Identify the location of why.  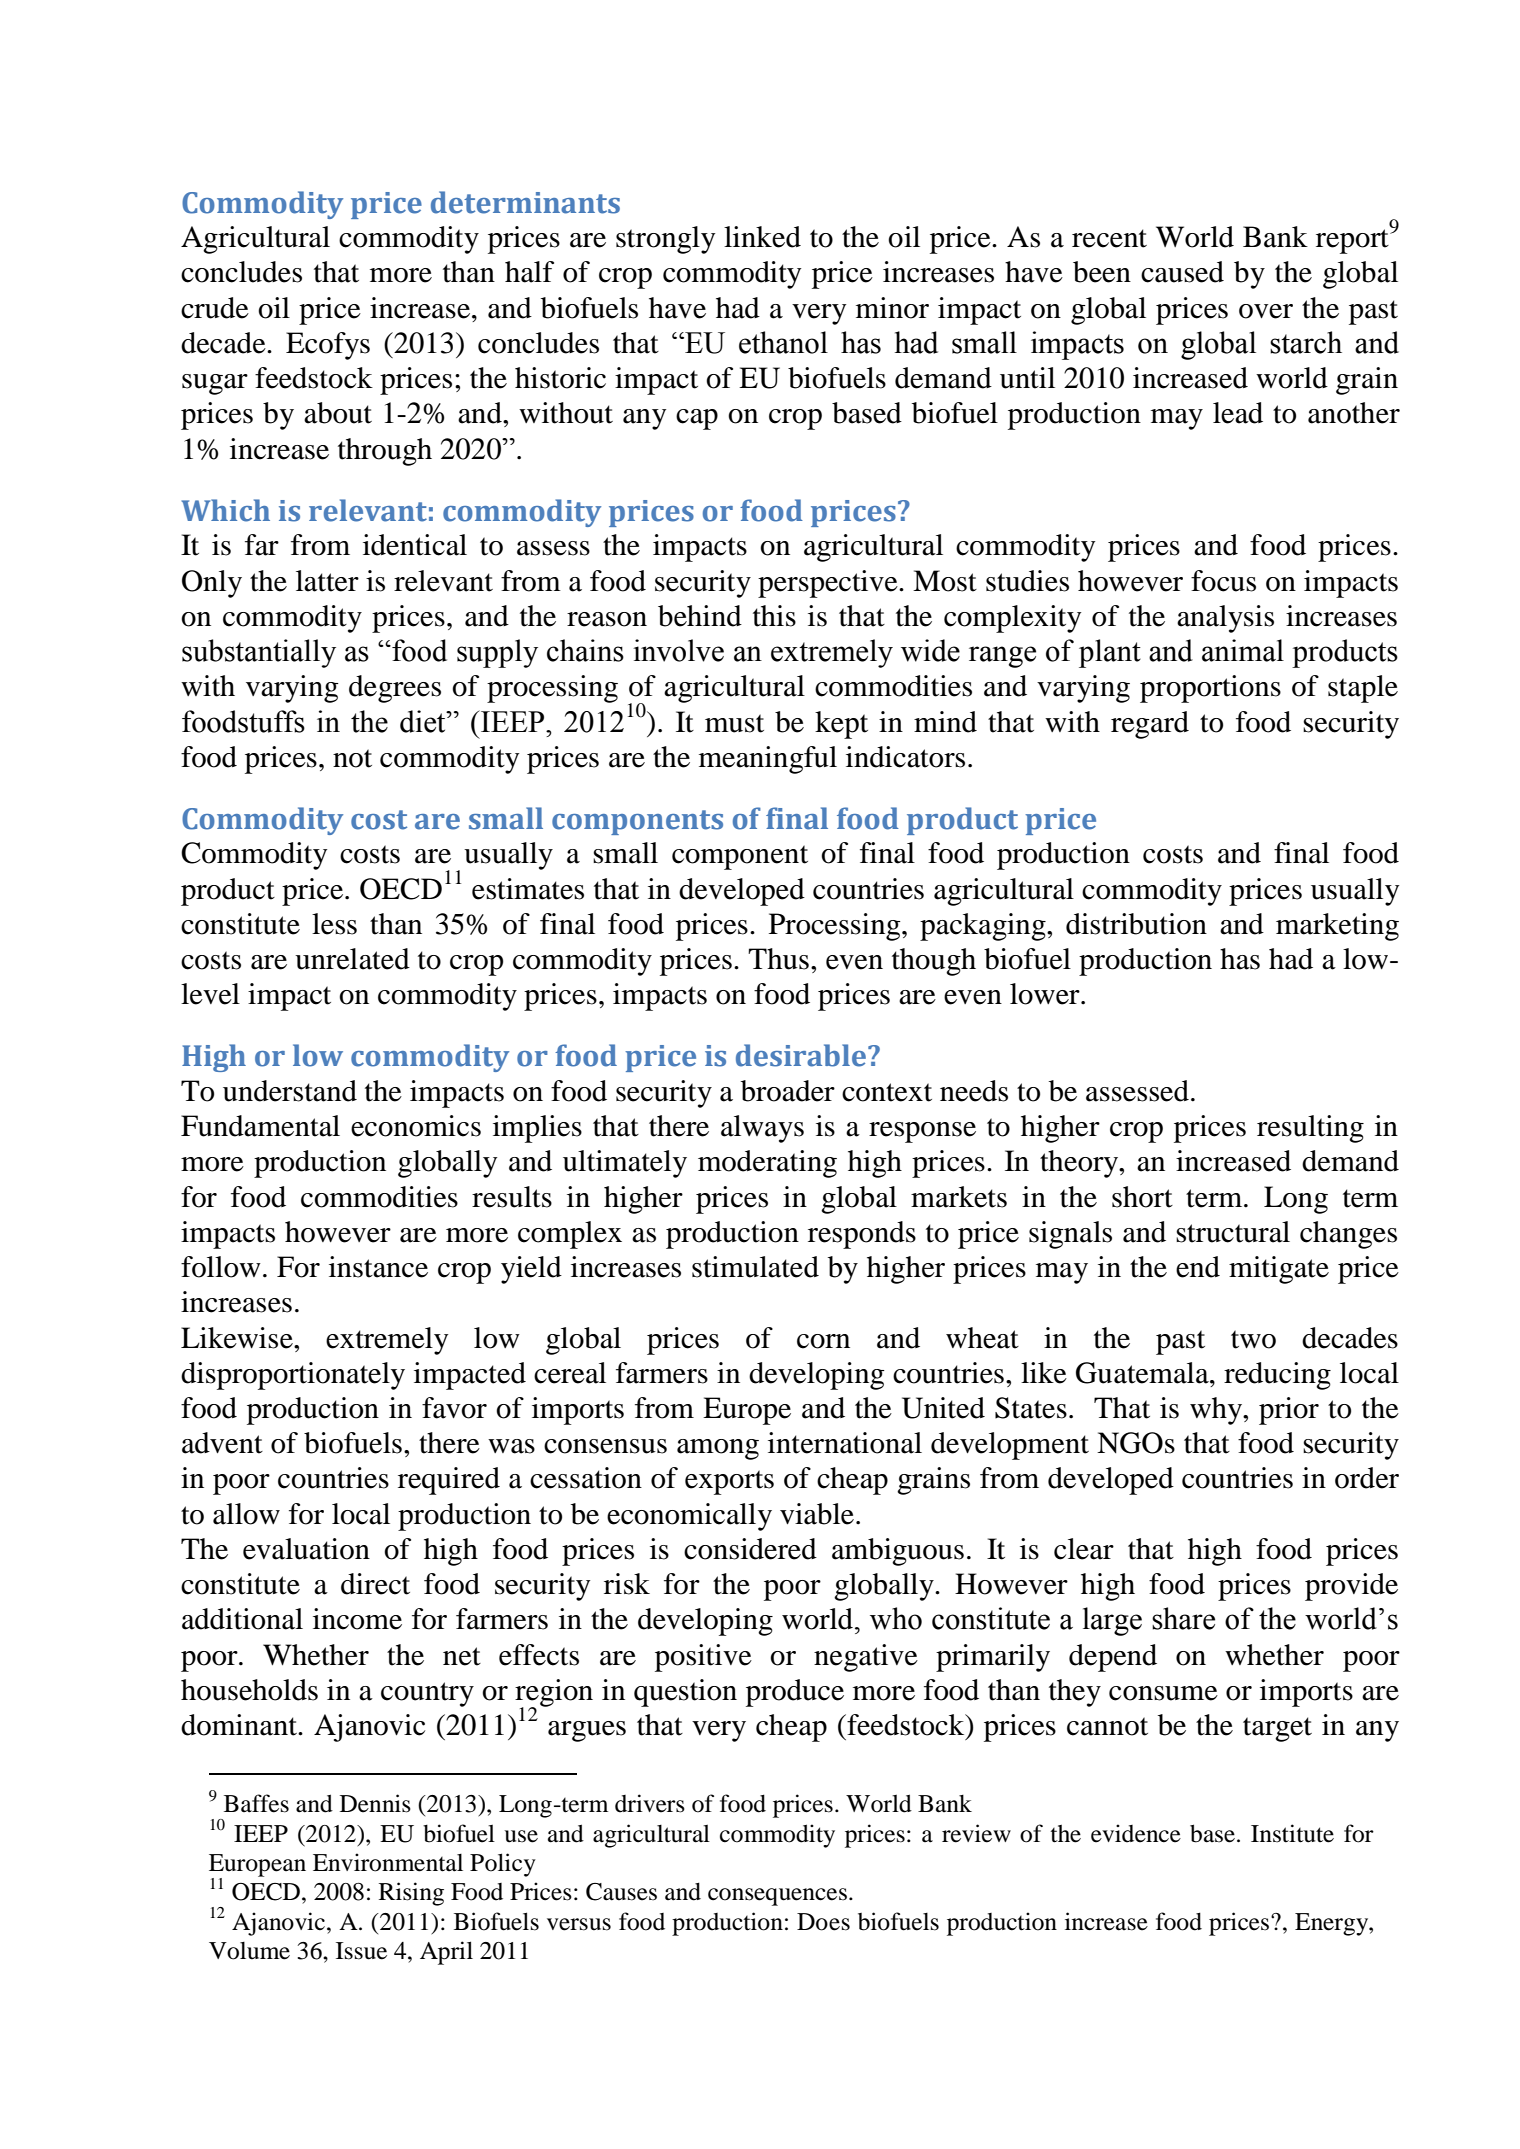
(1217, 1411).
